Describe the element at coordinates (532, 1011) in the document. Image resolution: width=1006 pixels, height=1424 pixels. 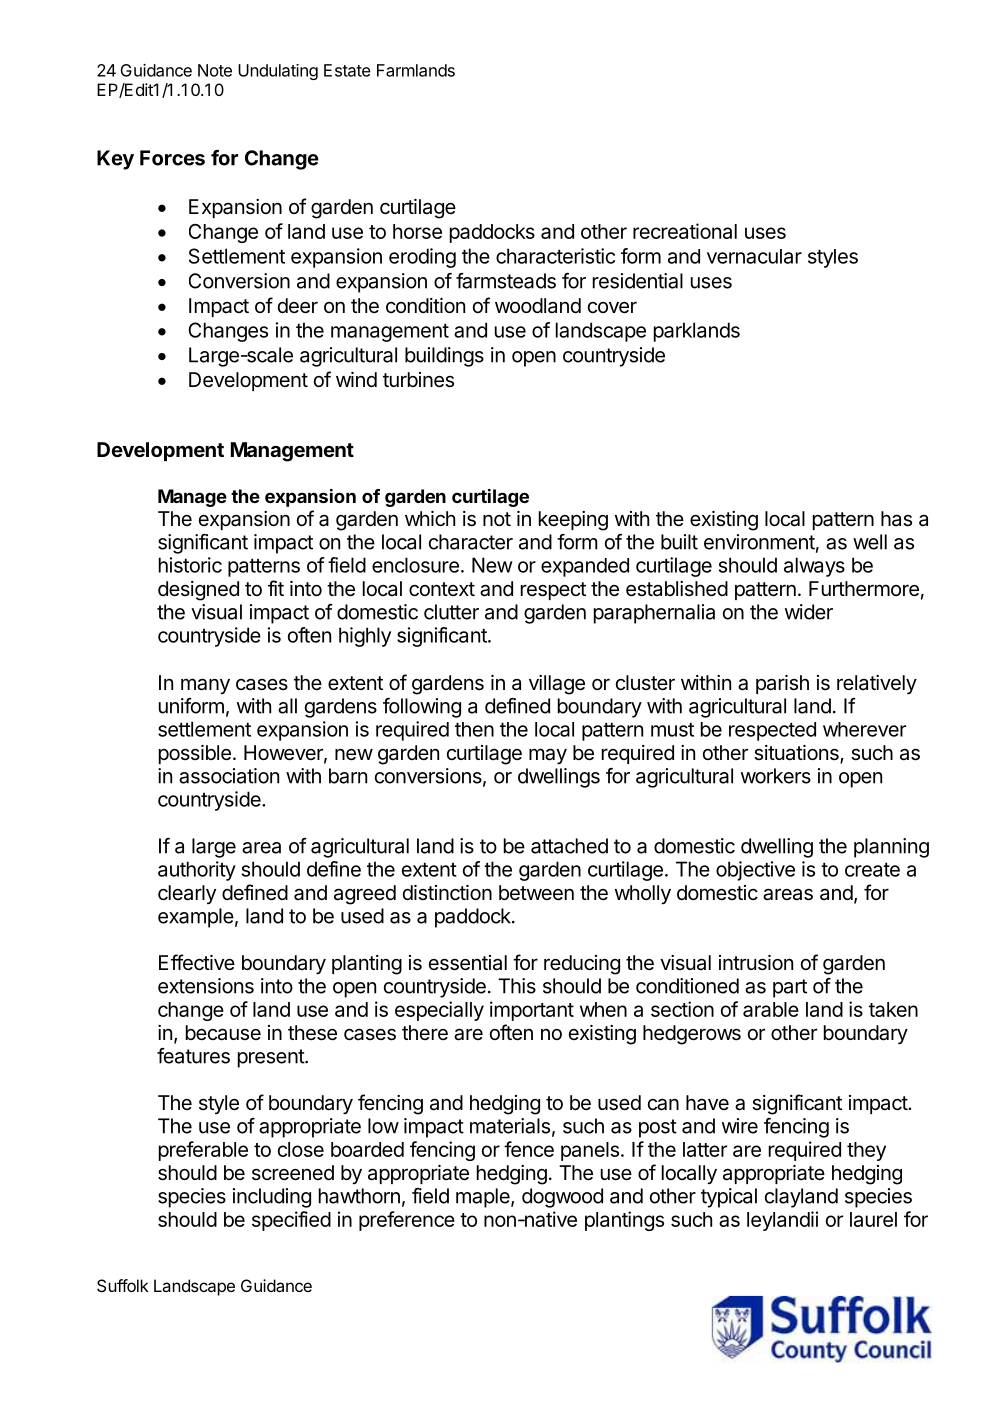
I see `important` at that location.
